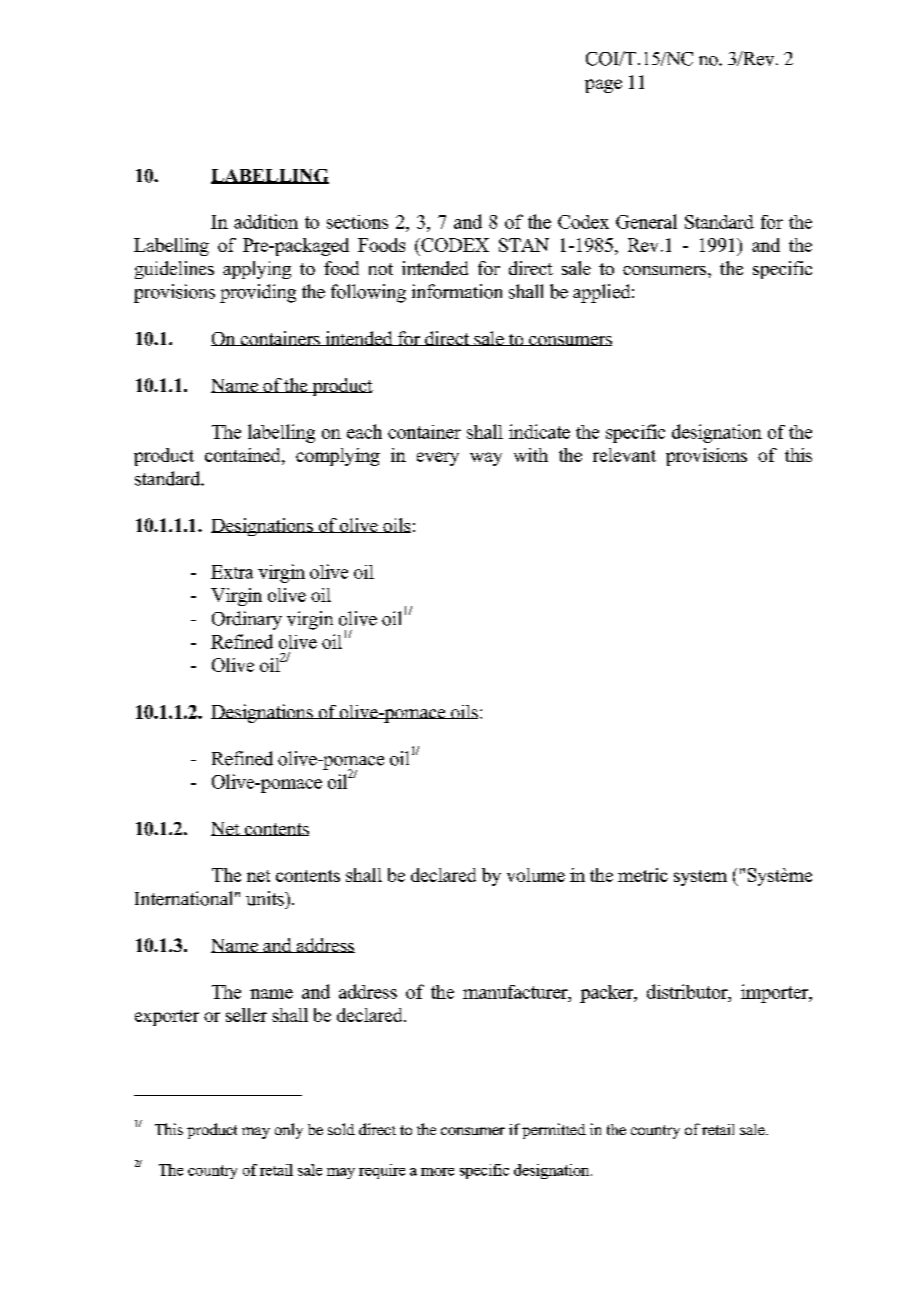  What do you see at coordinates (643, 875) in the image?
I see `metric` at bounding box center [643, 875].
